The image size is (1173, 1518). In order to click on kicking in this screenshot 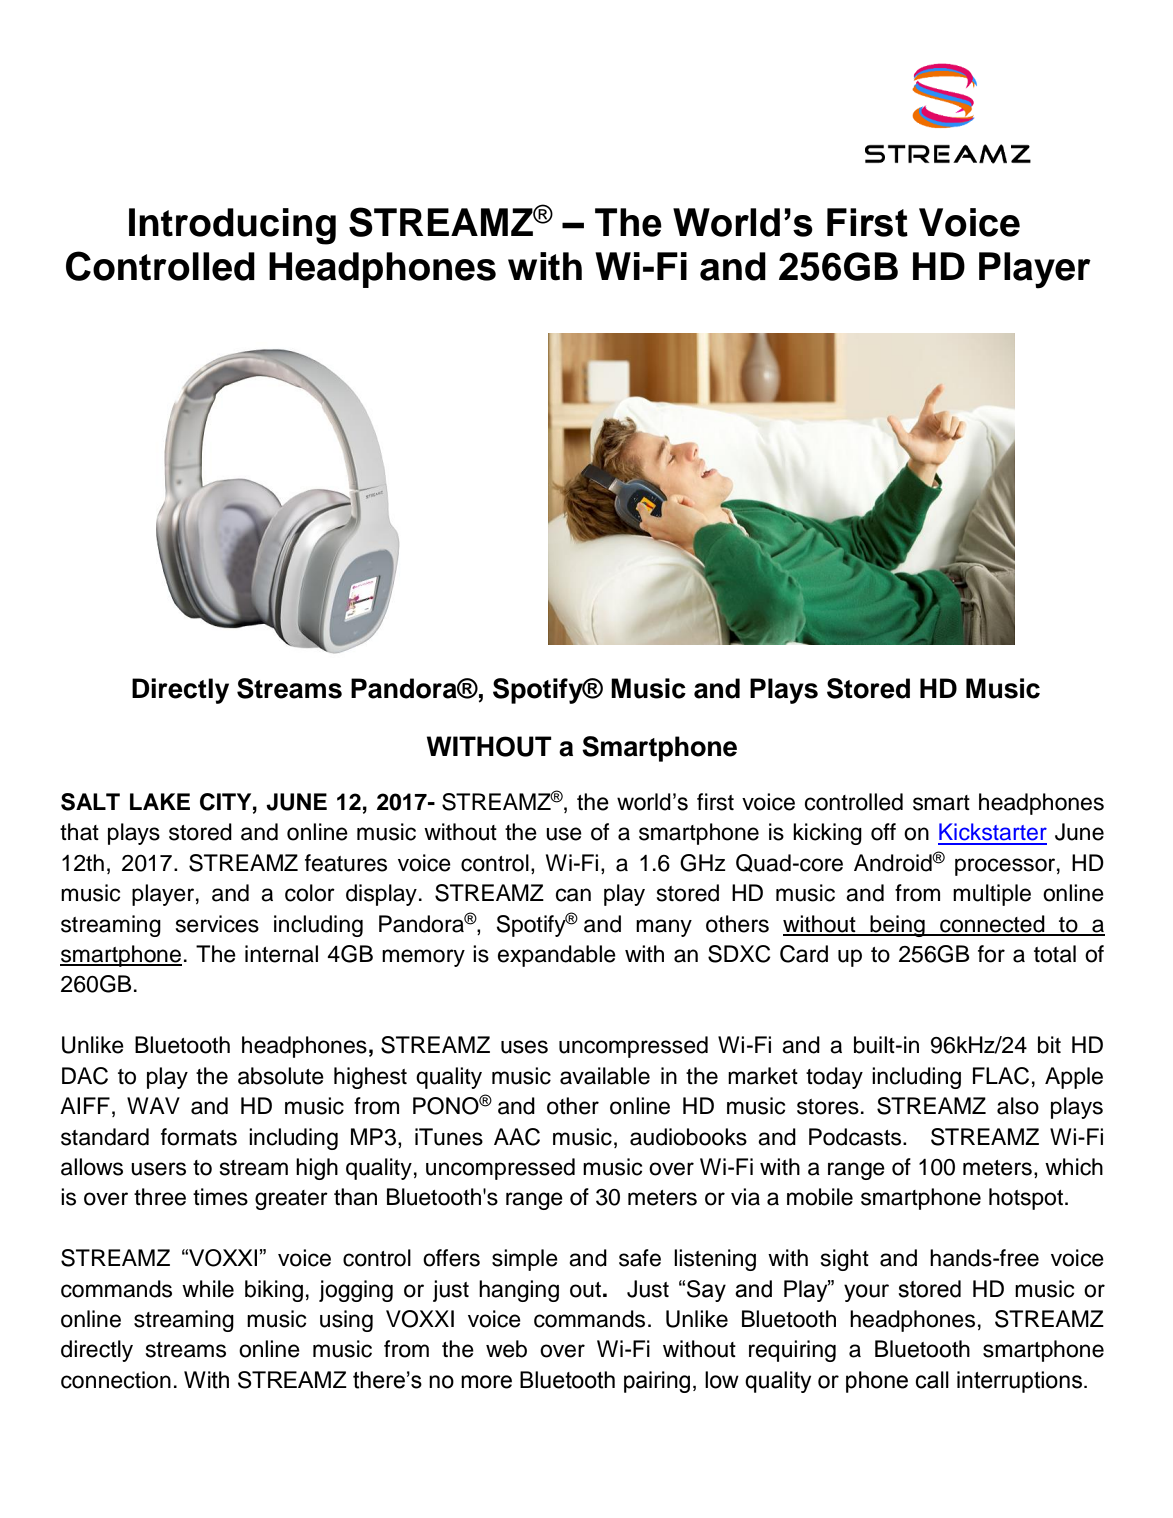, I will do `click(827, 834)`.
